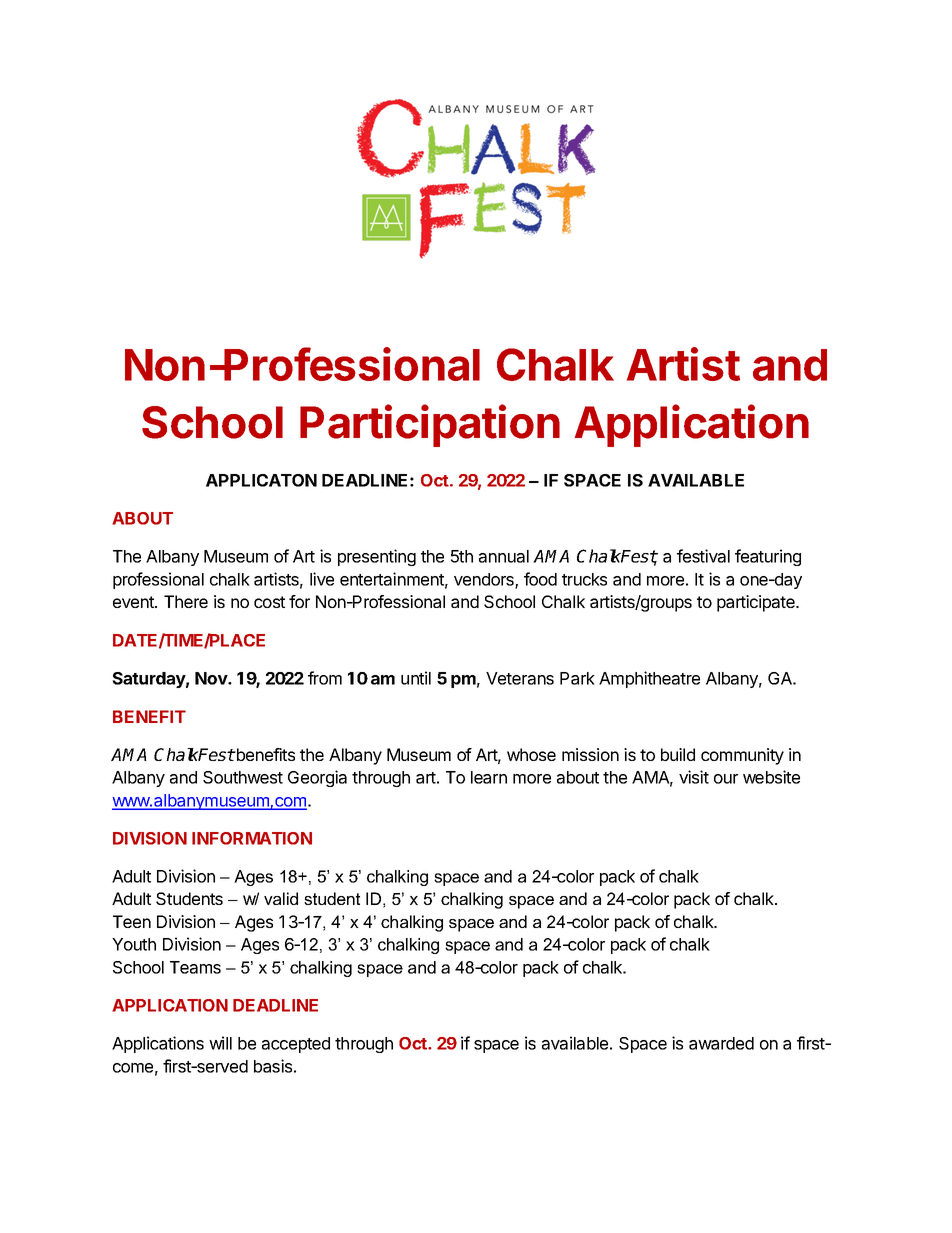  I want to click on Participation, so click(430, 425).
